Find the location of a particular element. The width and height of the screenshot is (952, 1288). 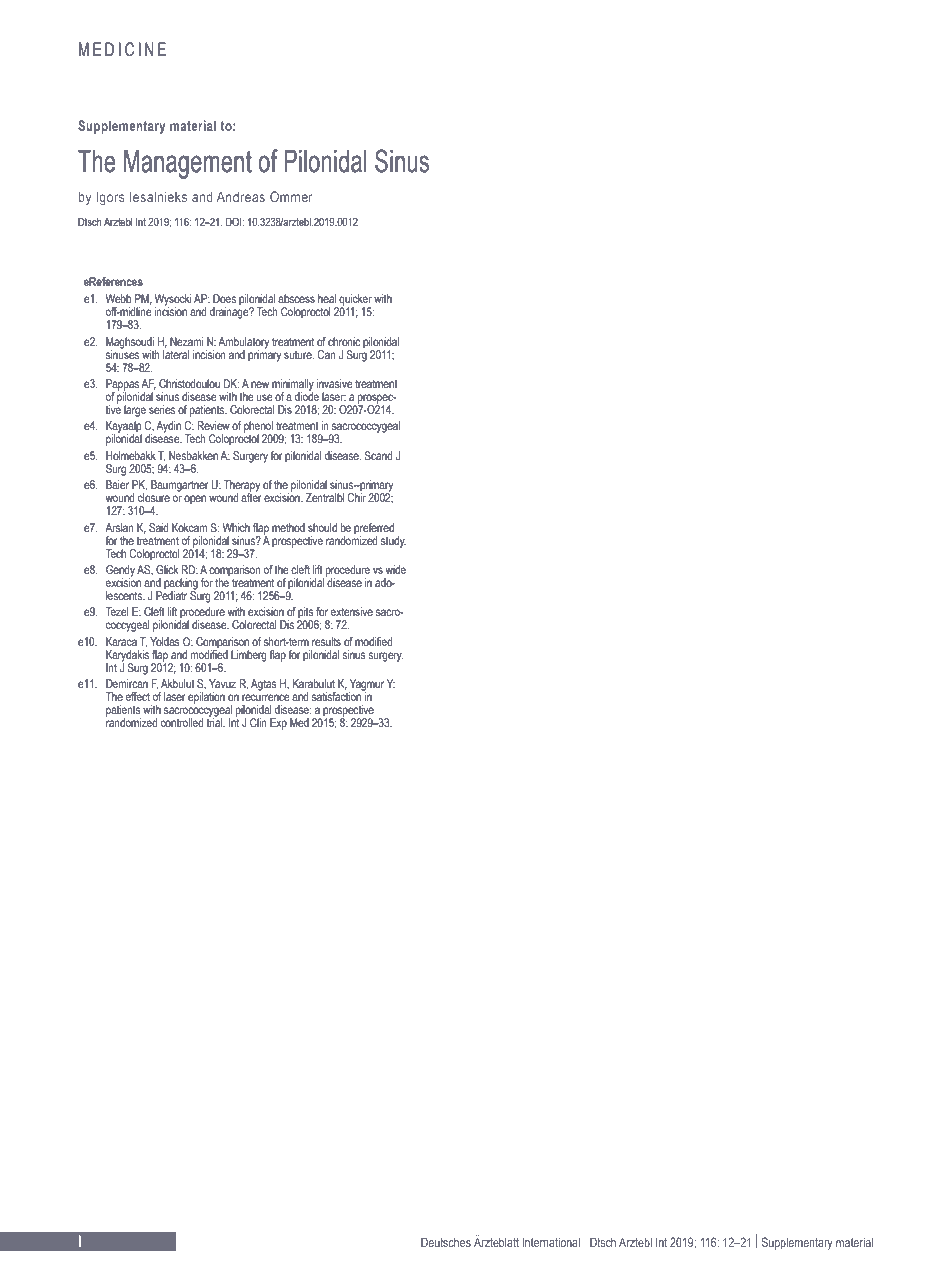

chronic is located at coordinates (344, 341).
